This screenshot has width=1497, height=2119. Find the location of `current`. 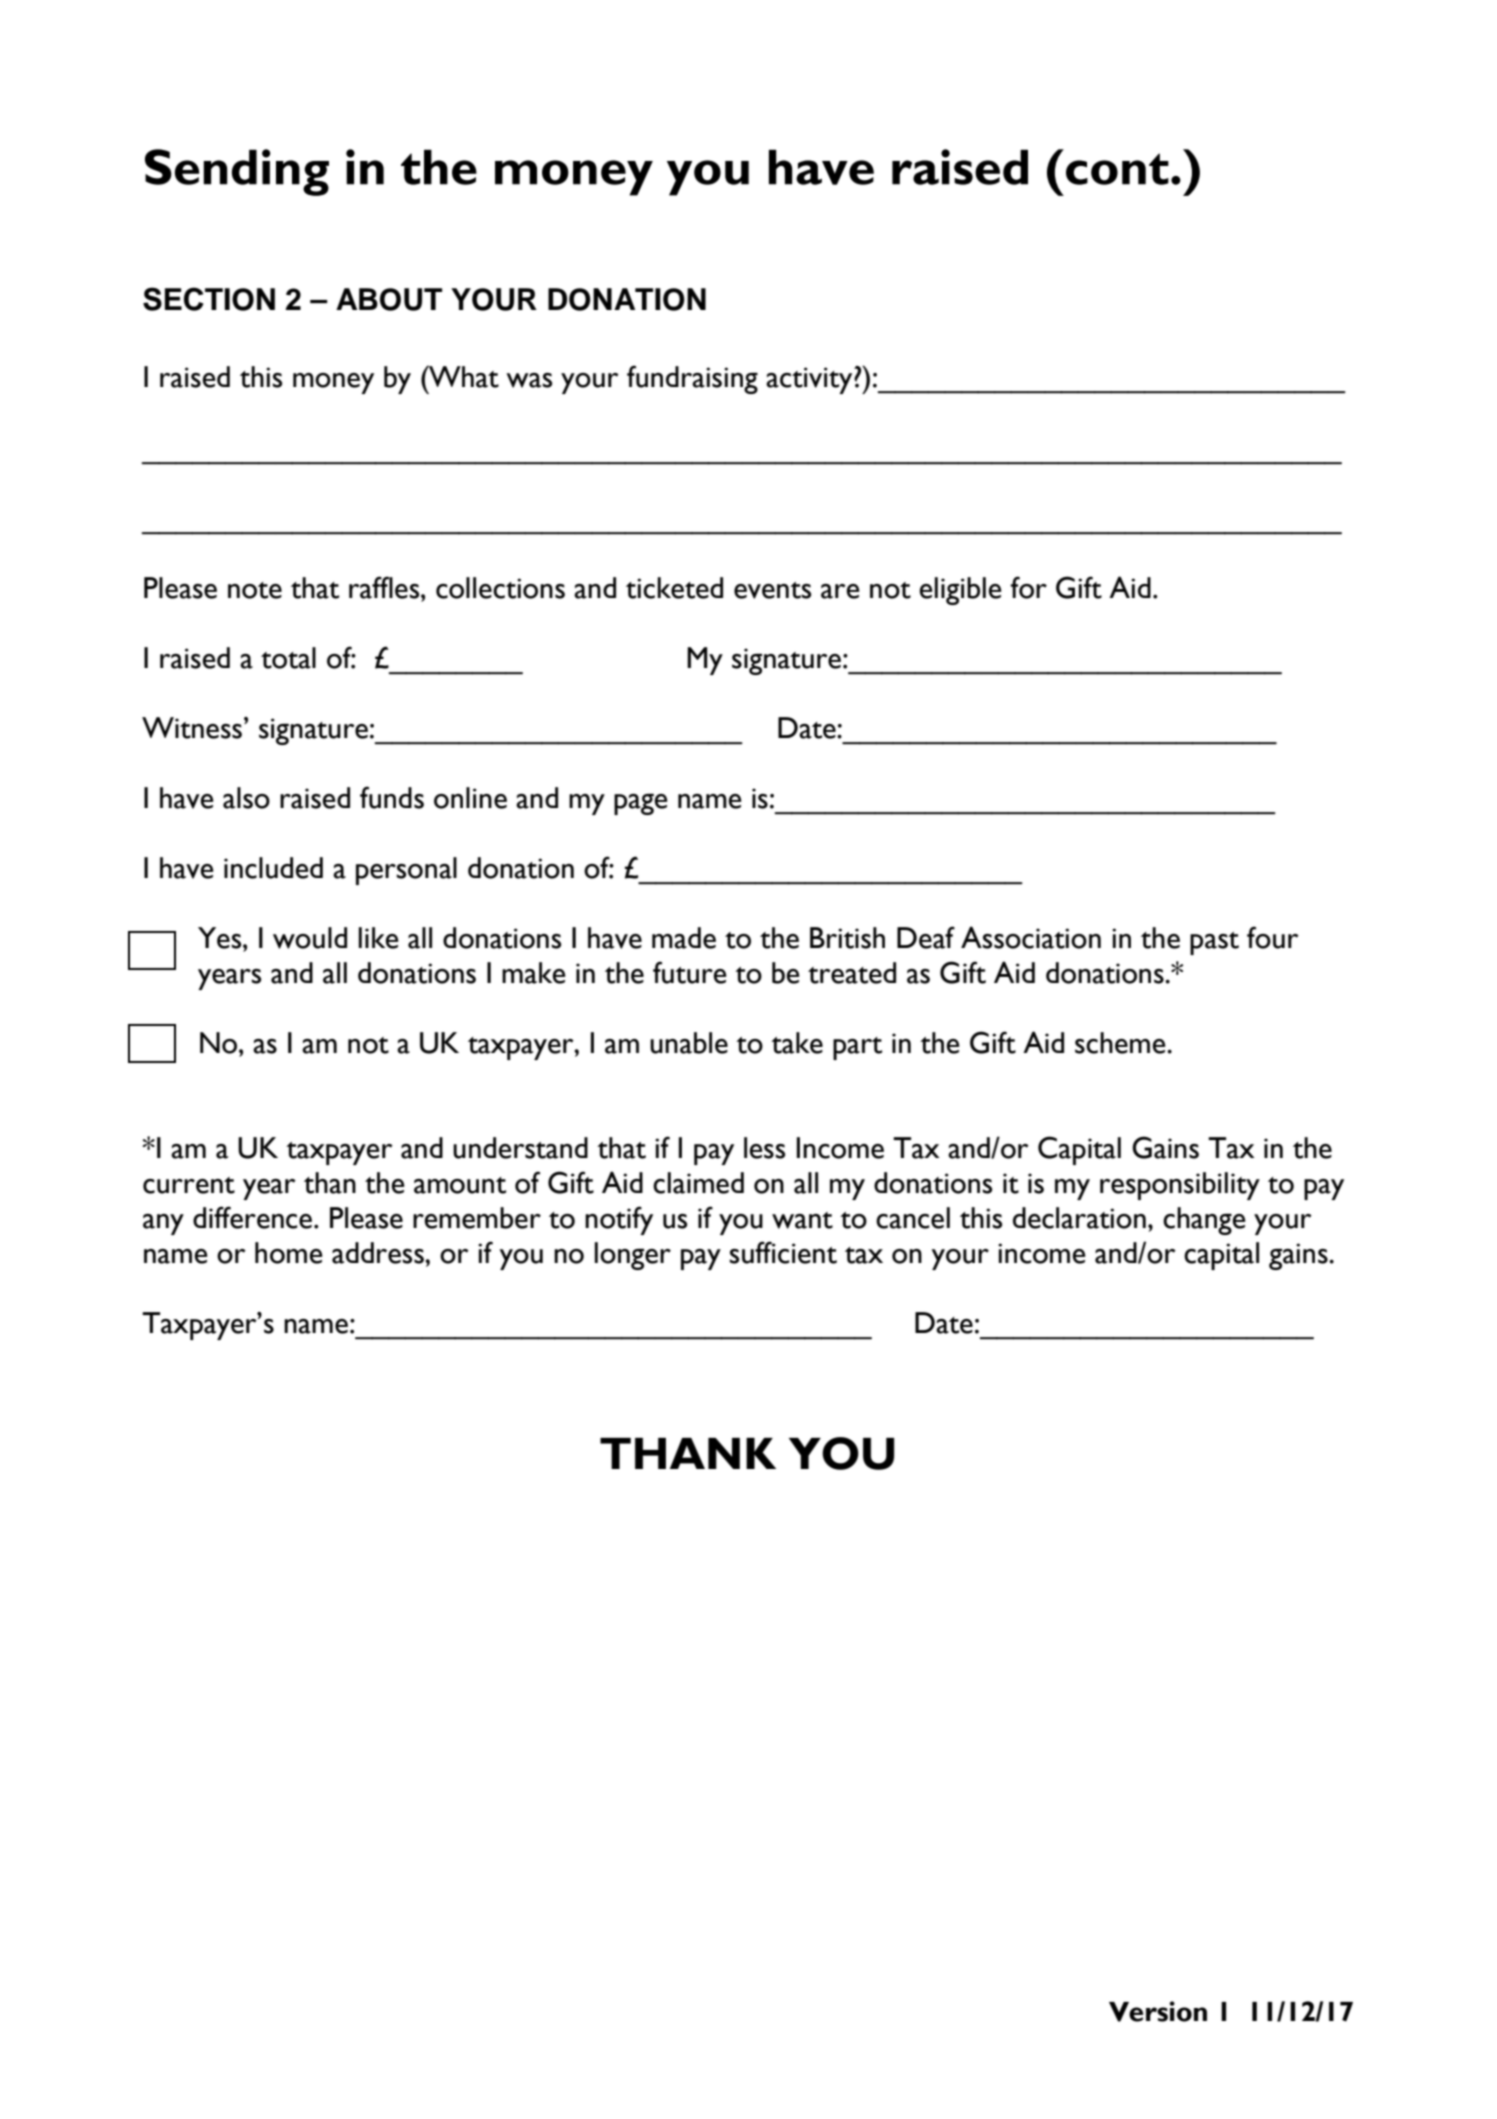

current is located at coordinates (189, 1185).
